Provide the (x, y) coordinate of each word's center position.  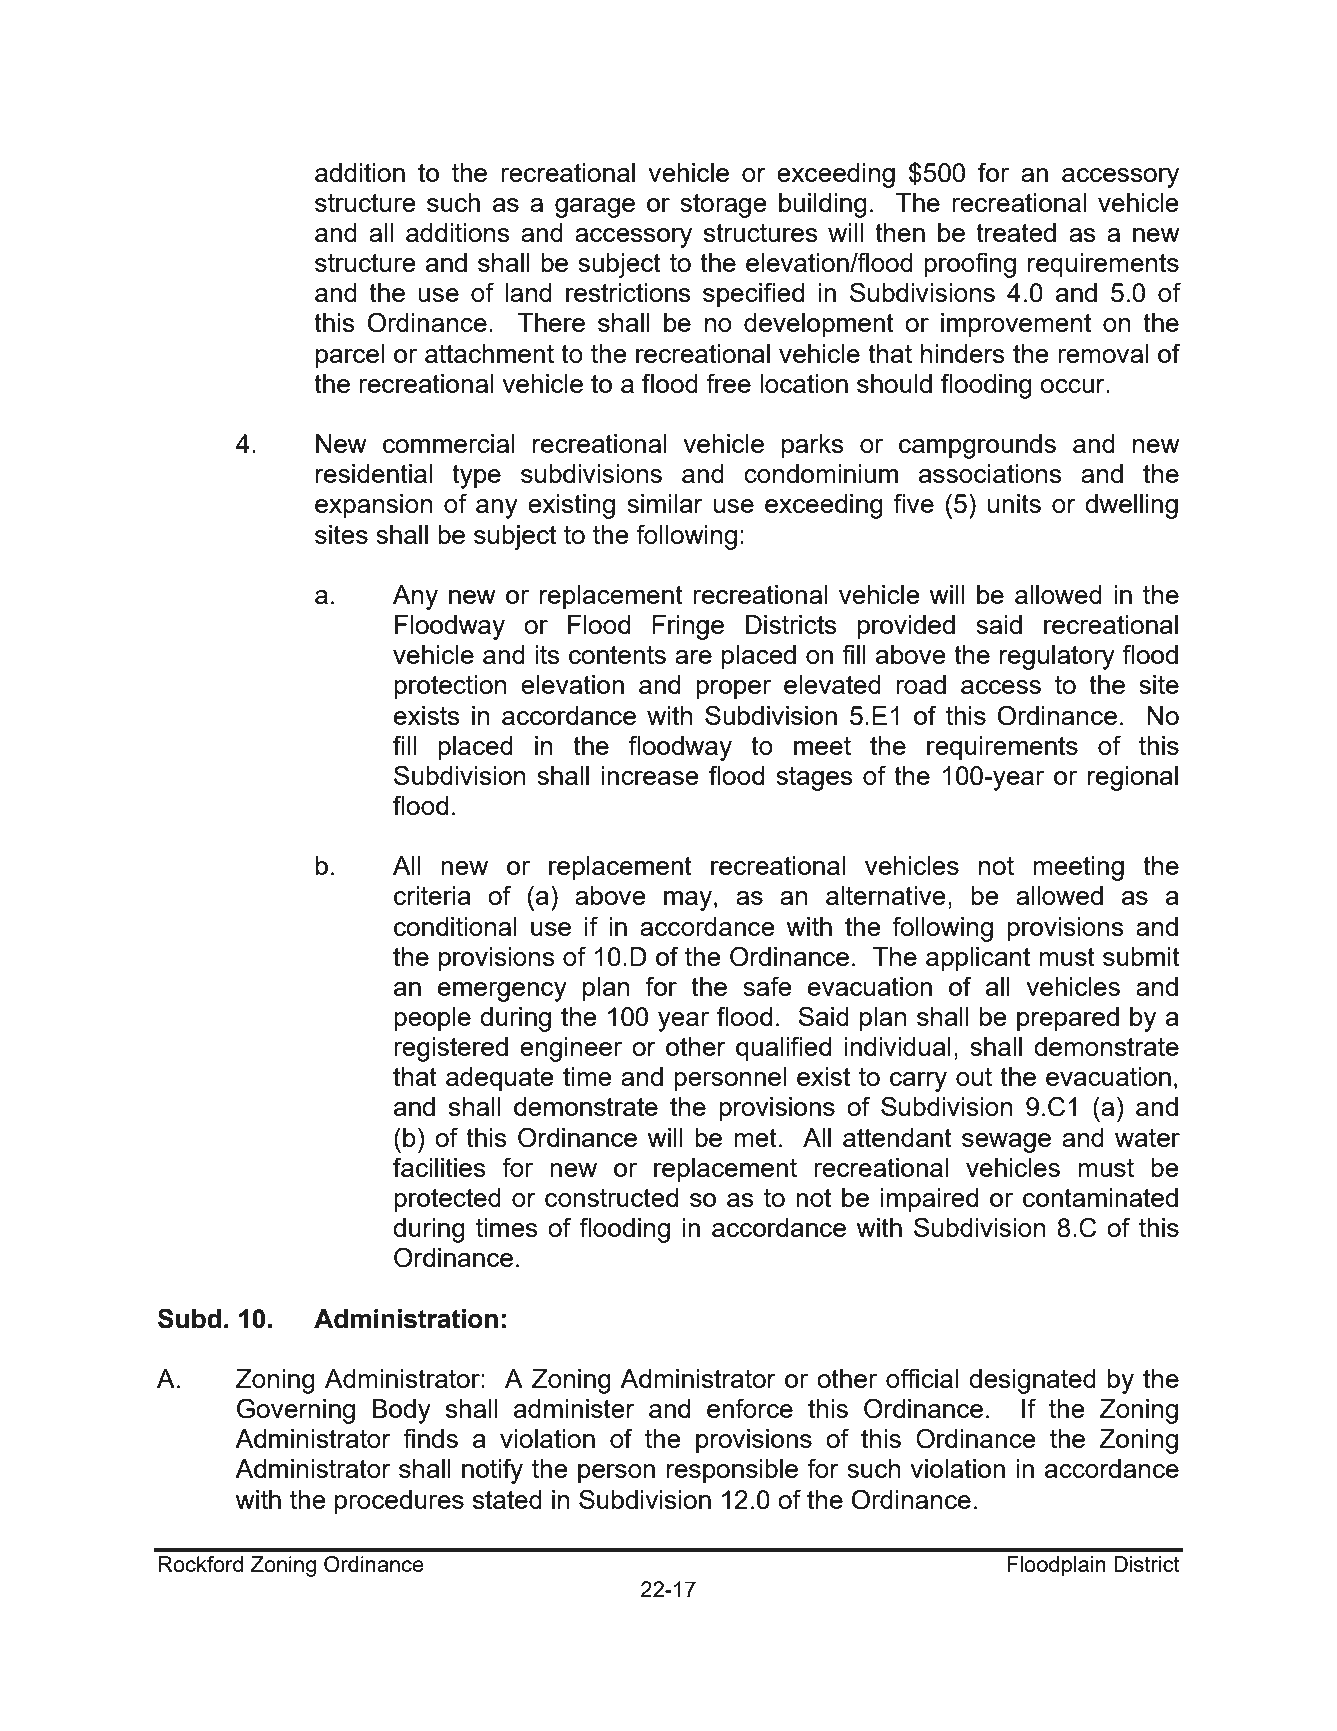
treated (1016, 232)
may (688, 901)
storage (723, 206)
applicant (978, 959)
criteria (432, 895)
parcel (350, 356)
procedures (399, 1502)
